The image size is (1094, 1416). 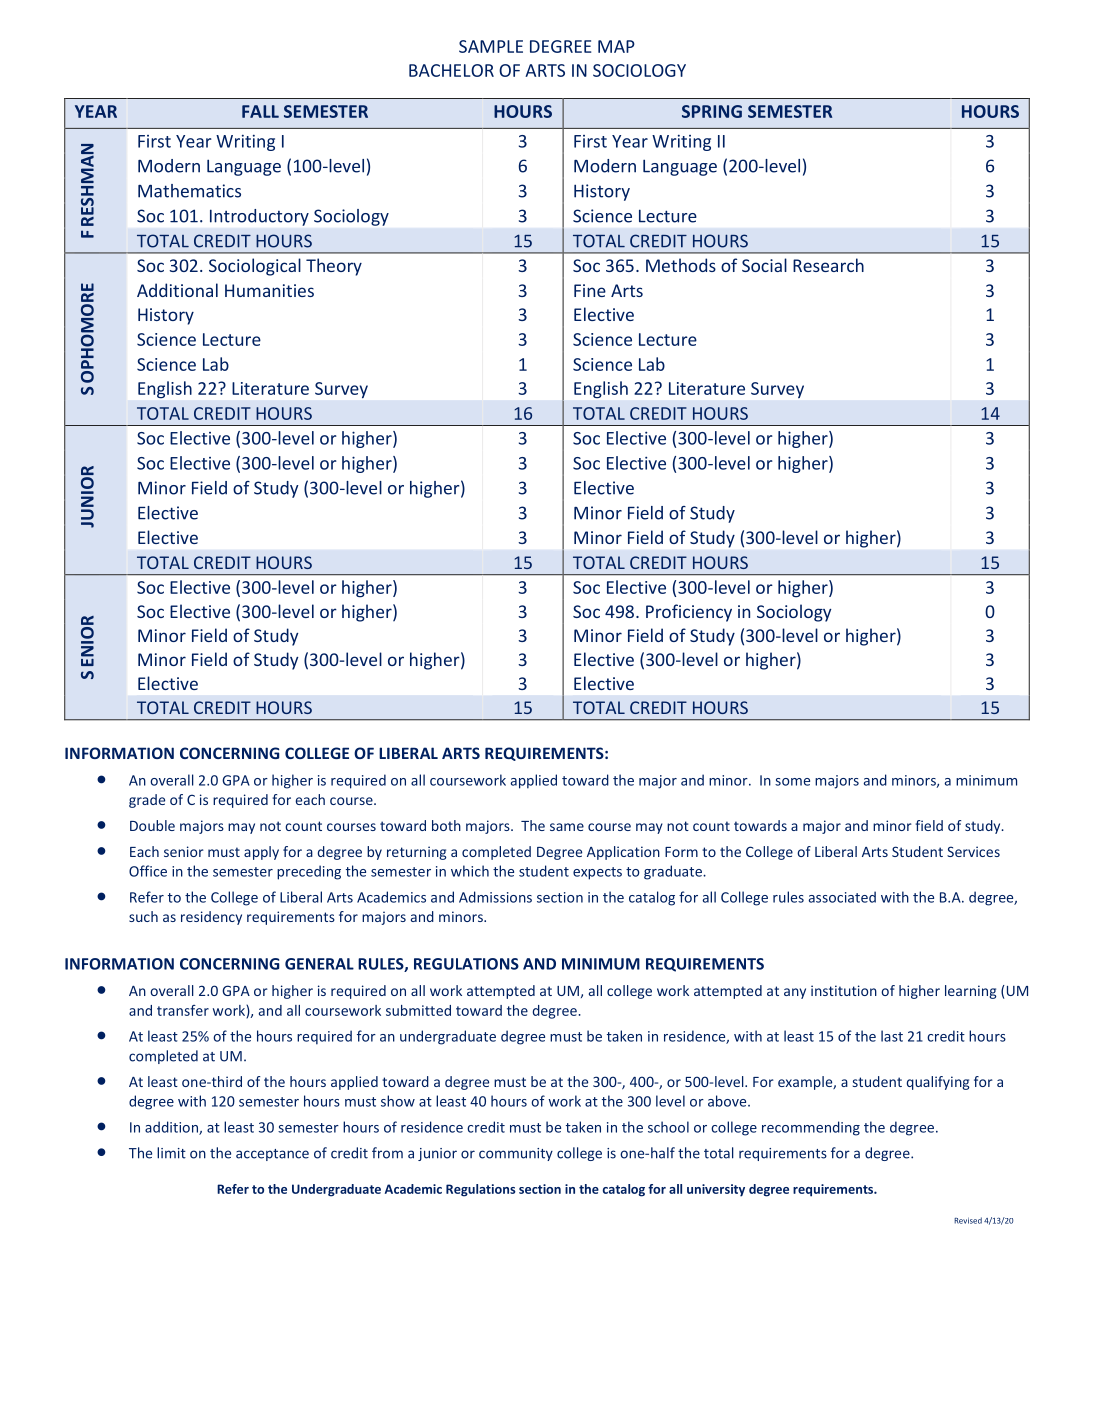 I want to click on Fine, so click(x=590, y=290).
